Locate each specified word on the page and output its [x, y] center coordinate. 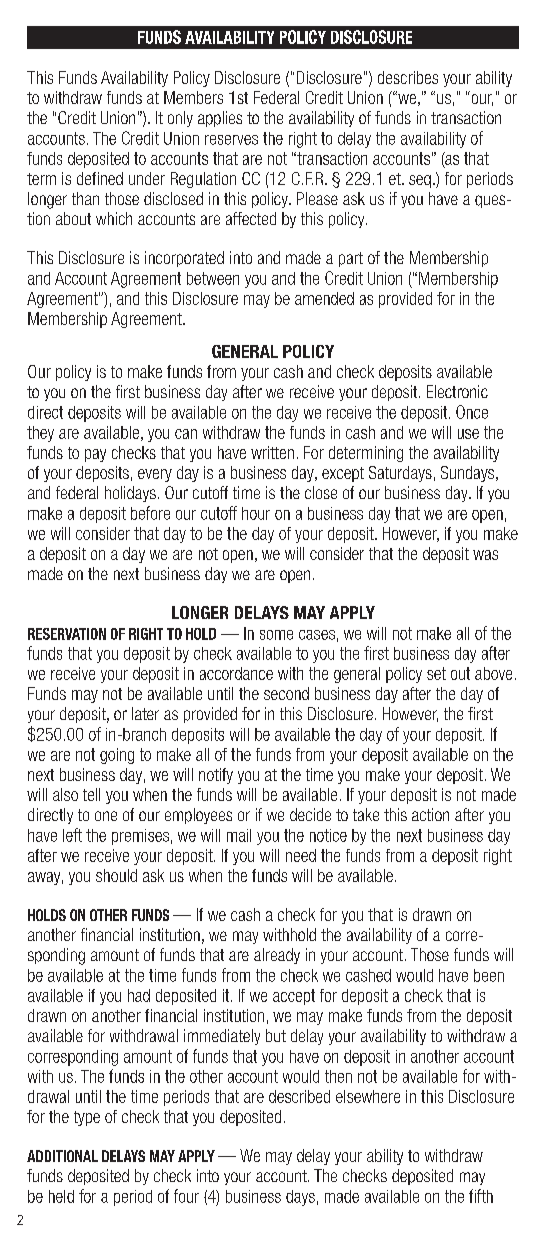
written [272, 452]
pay [95, 455]
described [299, 1096]
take [366, 814]
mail [239, 835]
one [106, 816]
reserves [231, 140]
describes [408, 77]
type [87, 1118]
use [468, 434]
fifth [481, 1196]
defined [100, 178]
